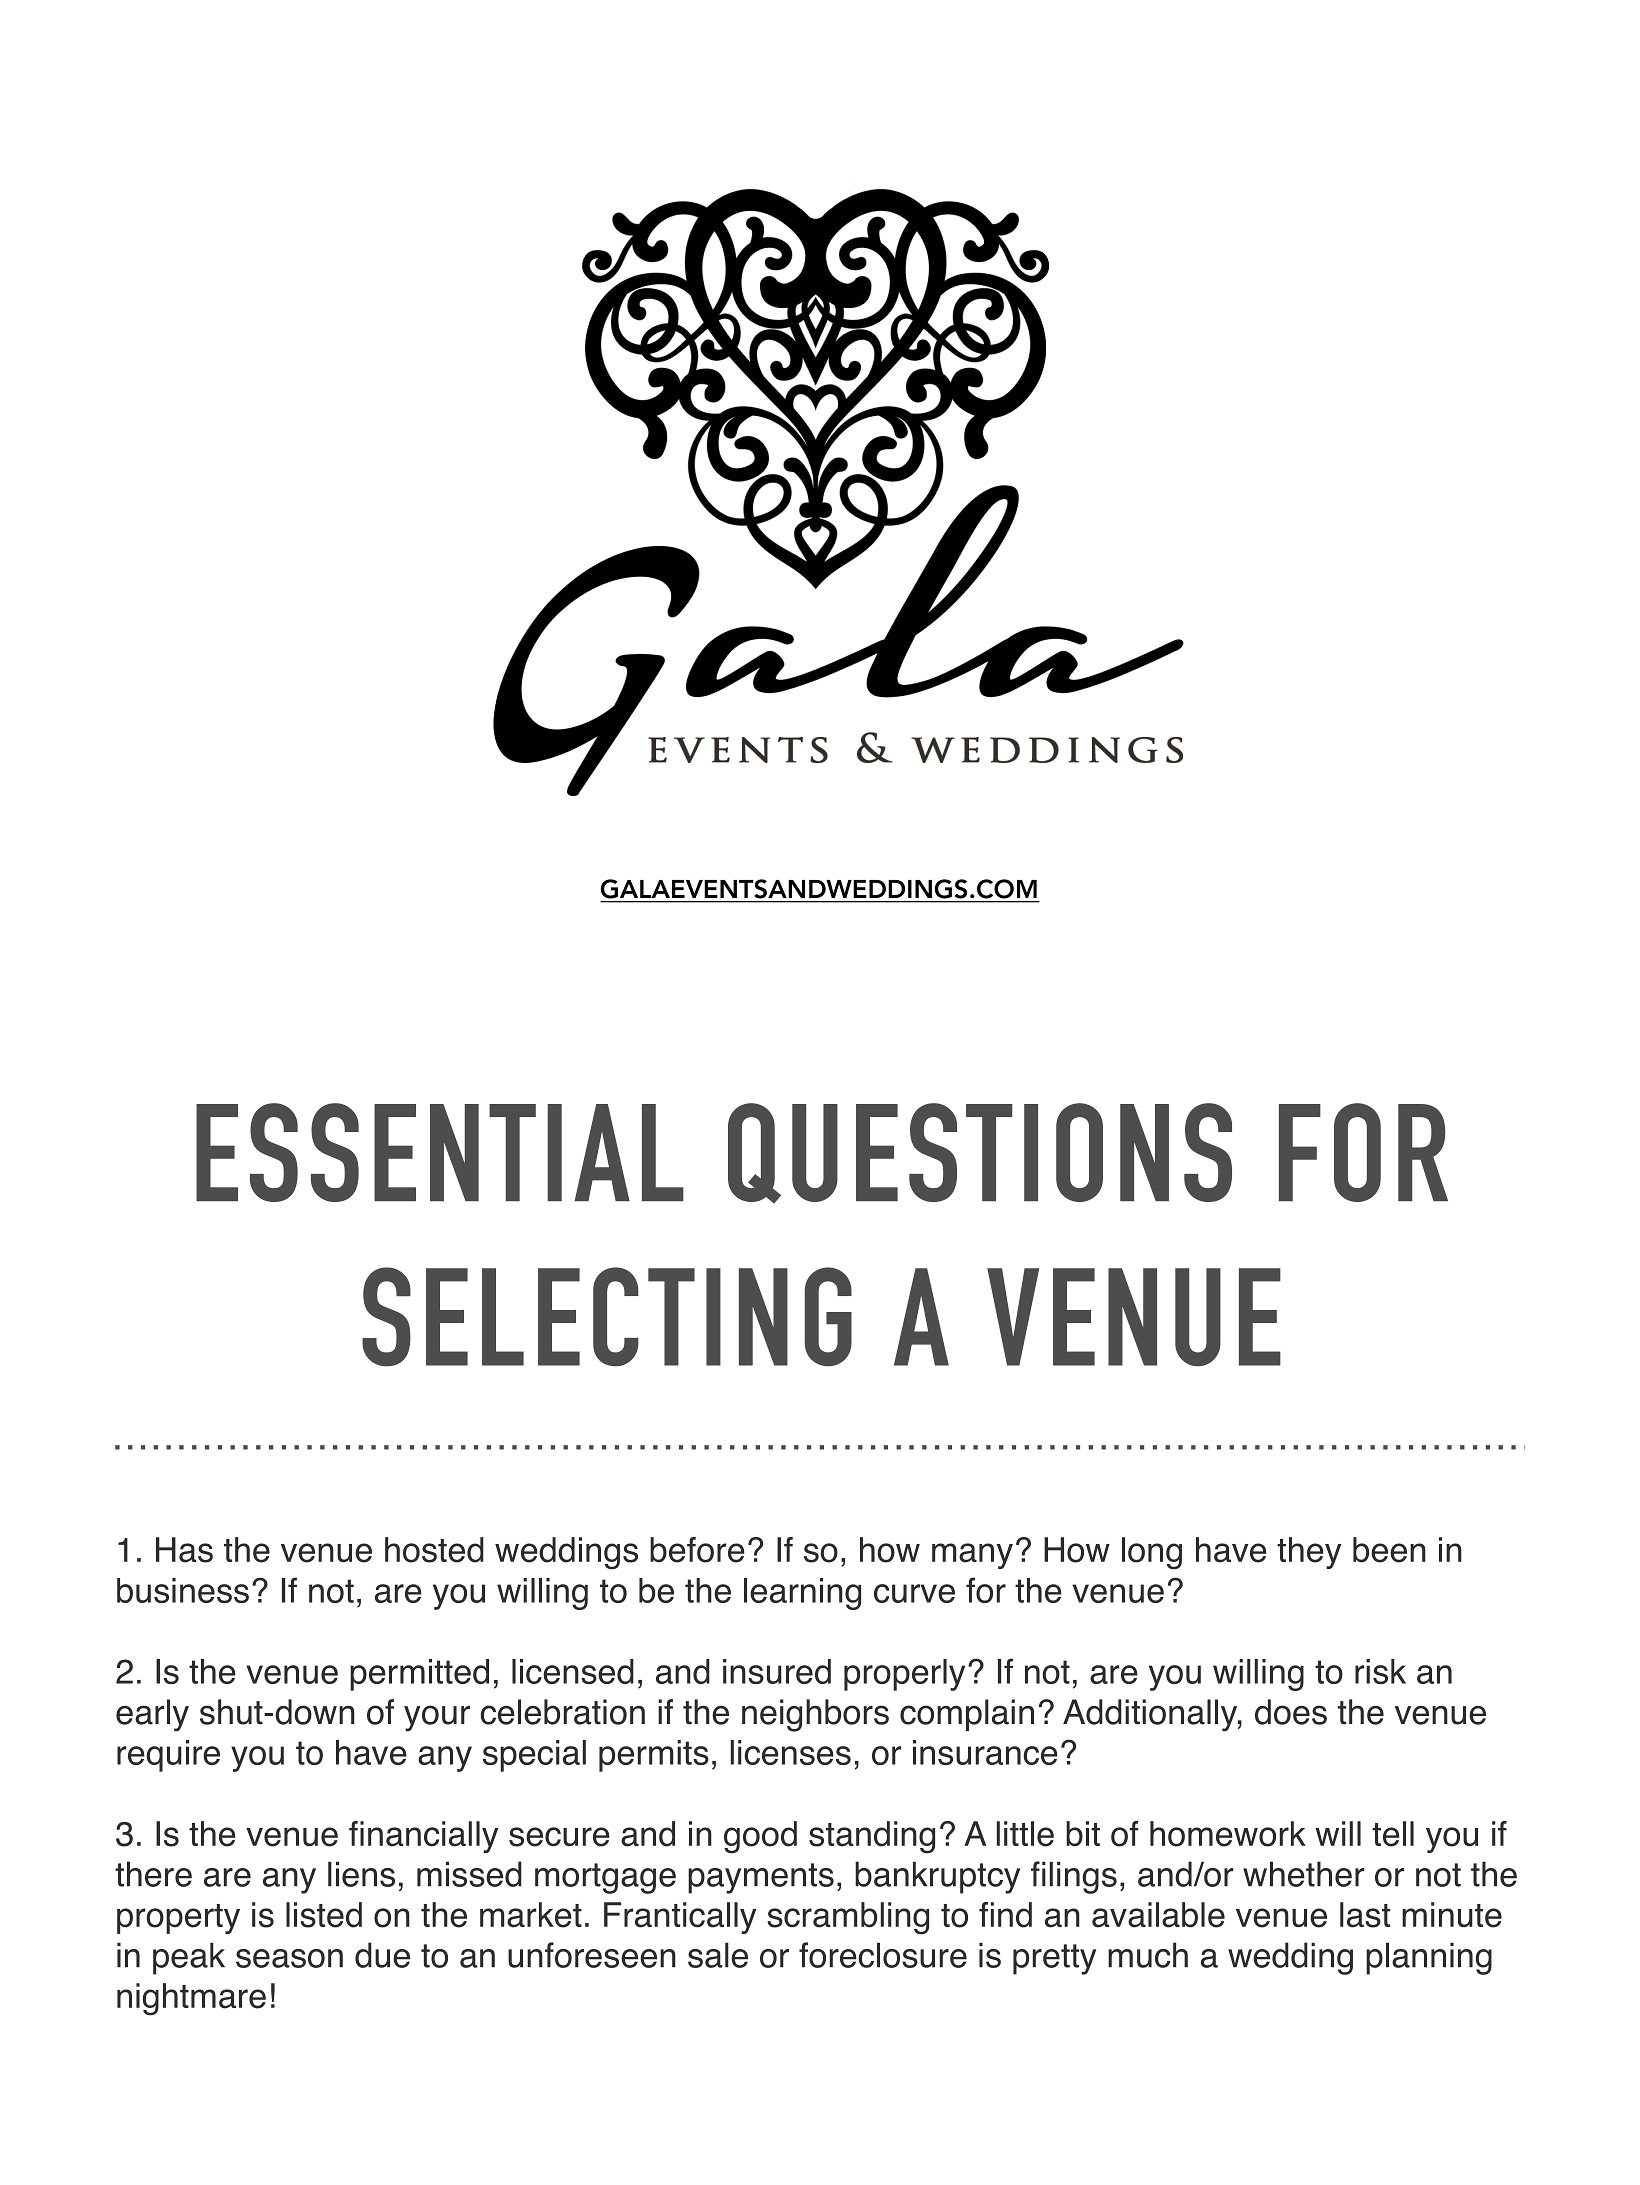  I want to click on SELECTING, so click(607, 1317).
